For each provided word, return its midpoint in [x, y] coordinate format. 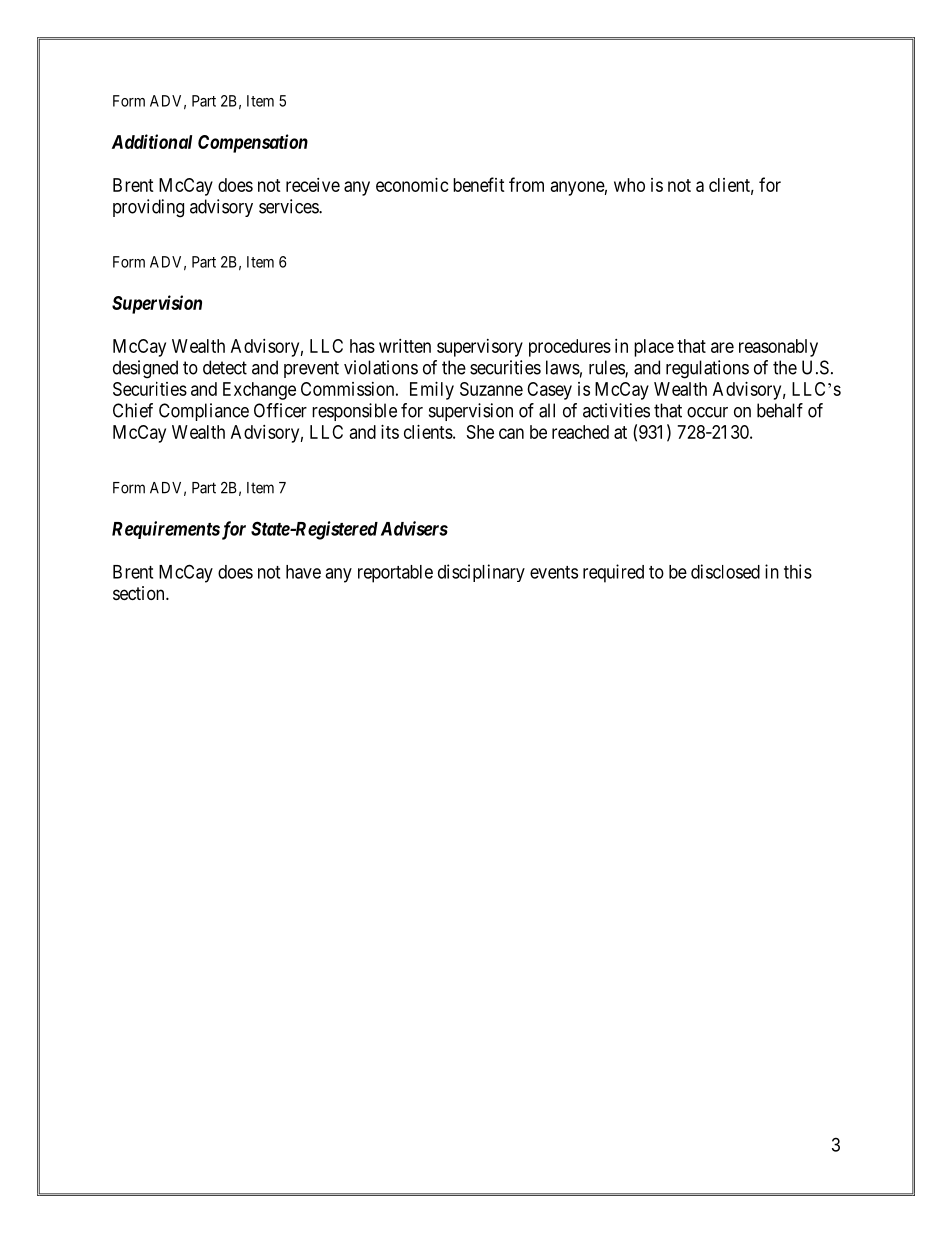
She [480, 432]
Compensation [253, 143]
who [629, 185]
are [722, 347]
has [362, 346]
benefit [479, 184]
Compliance [204, 412]
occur [707, 412]
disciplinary [481, 573]
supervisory [480, 348]
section [140, 593]
